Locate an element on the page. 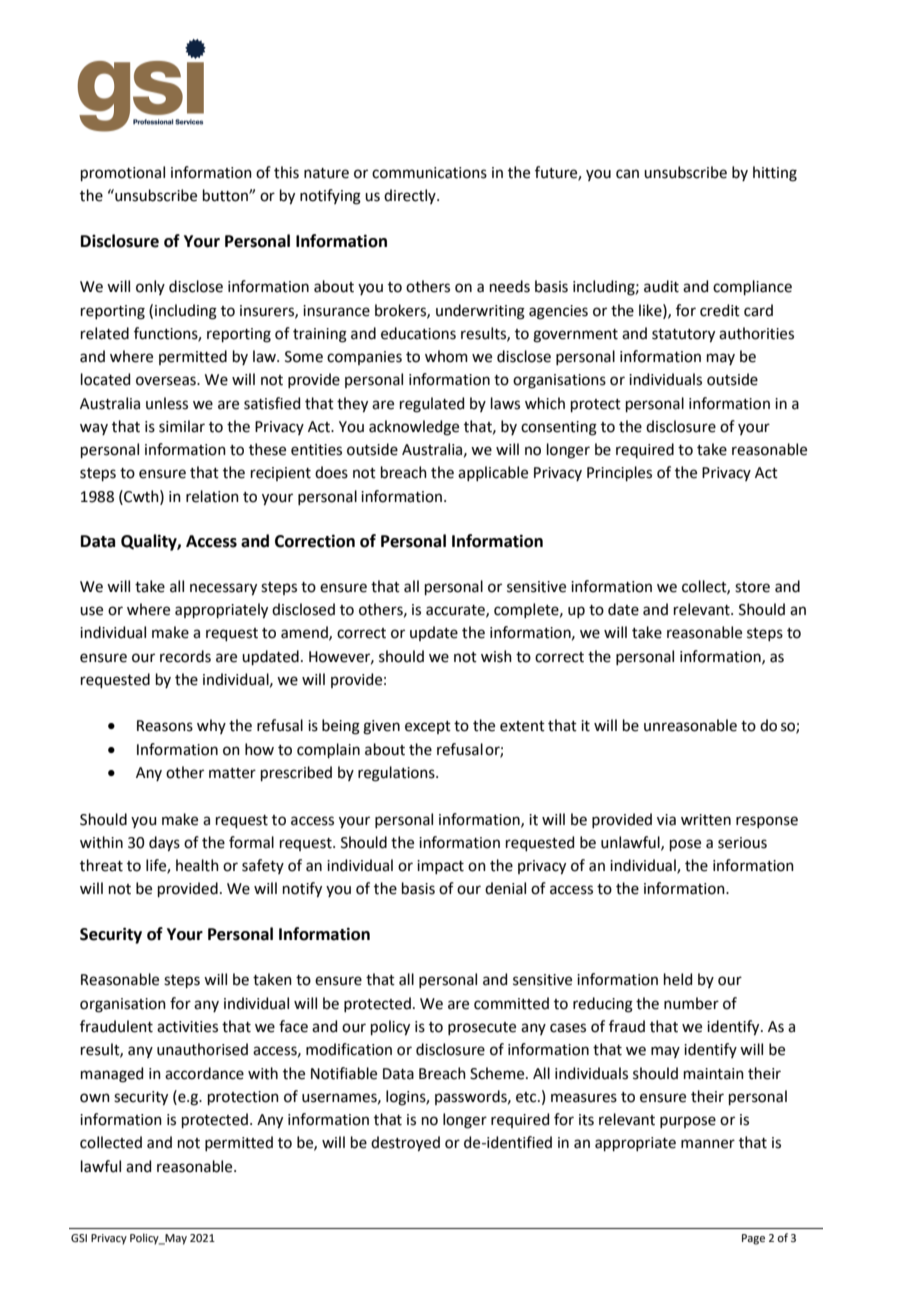 This page has width=924, height=1307. Page is located at coordinates (753, 1239).
